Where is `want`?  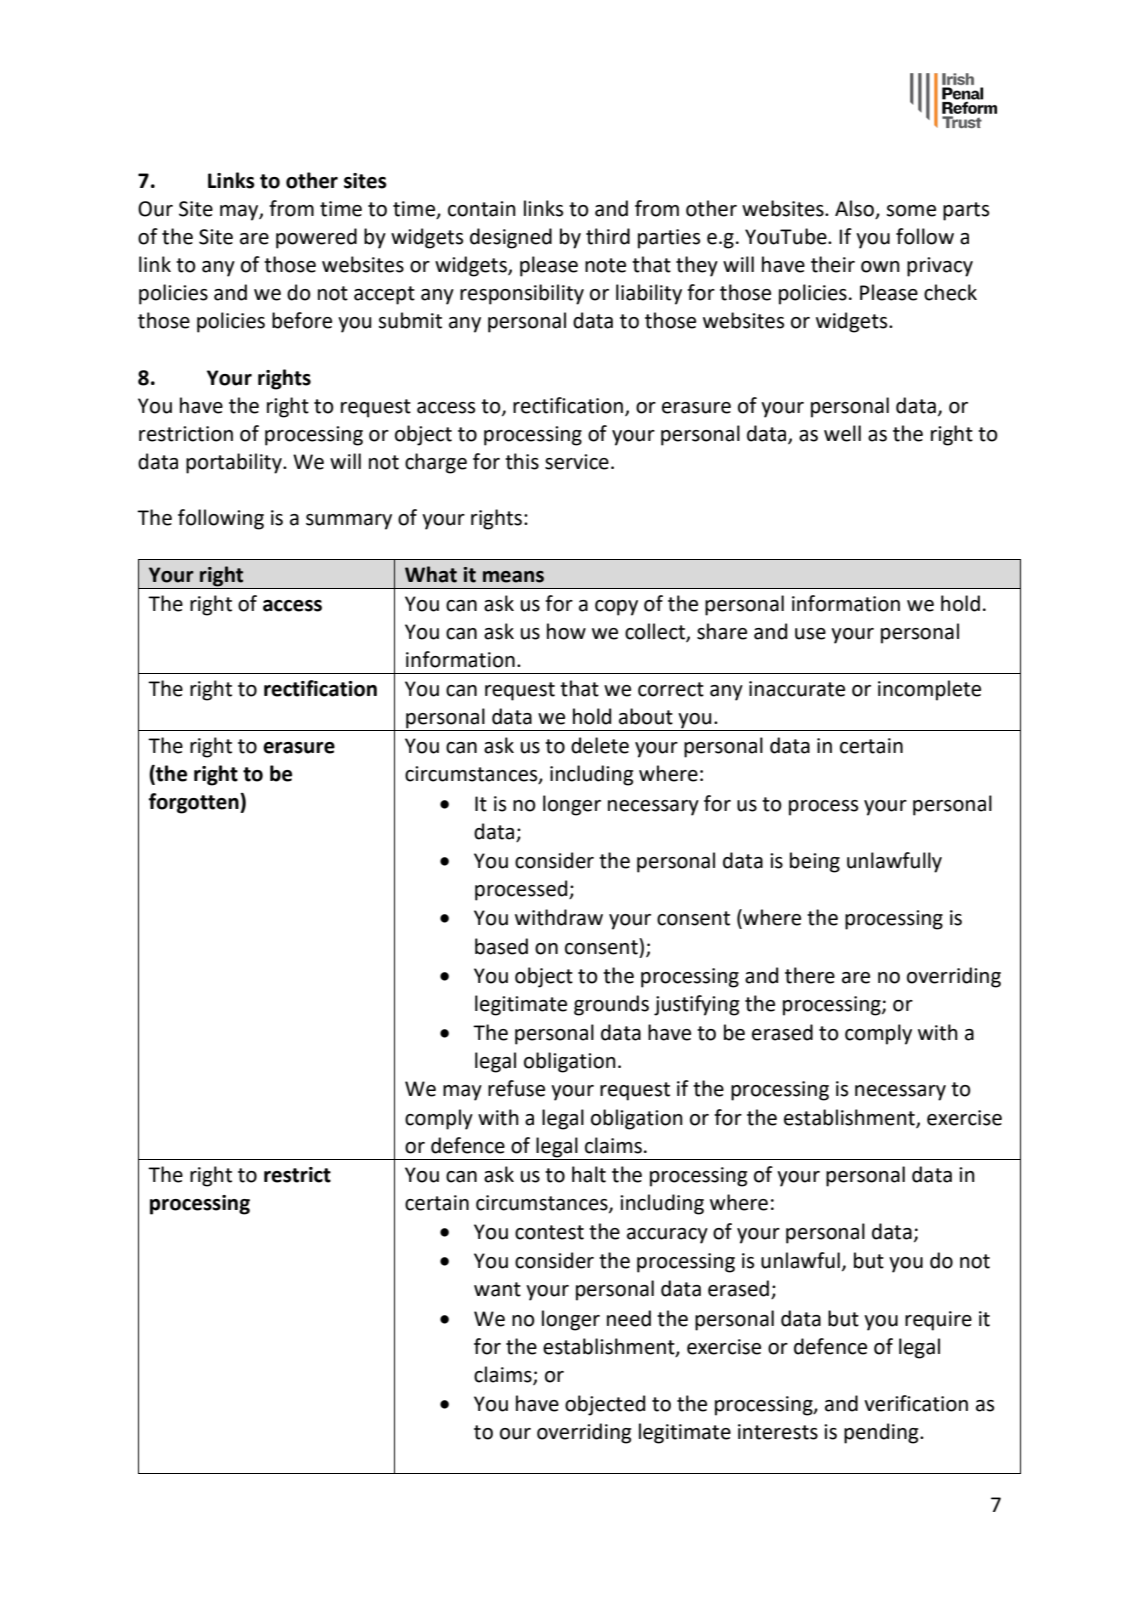 want is located at coordinates (497, 1289).
